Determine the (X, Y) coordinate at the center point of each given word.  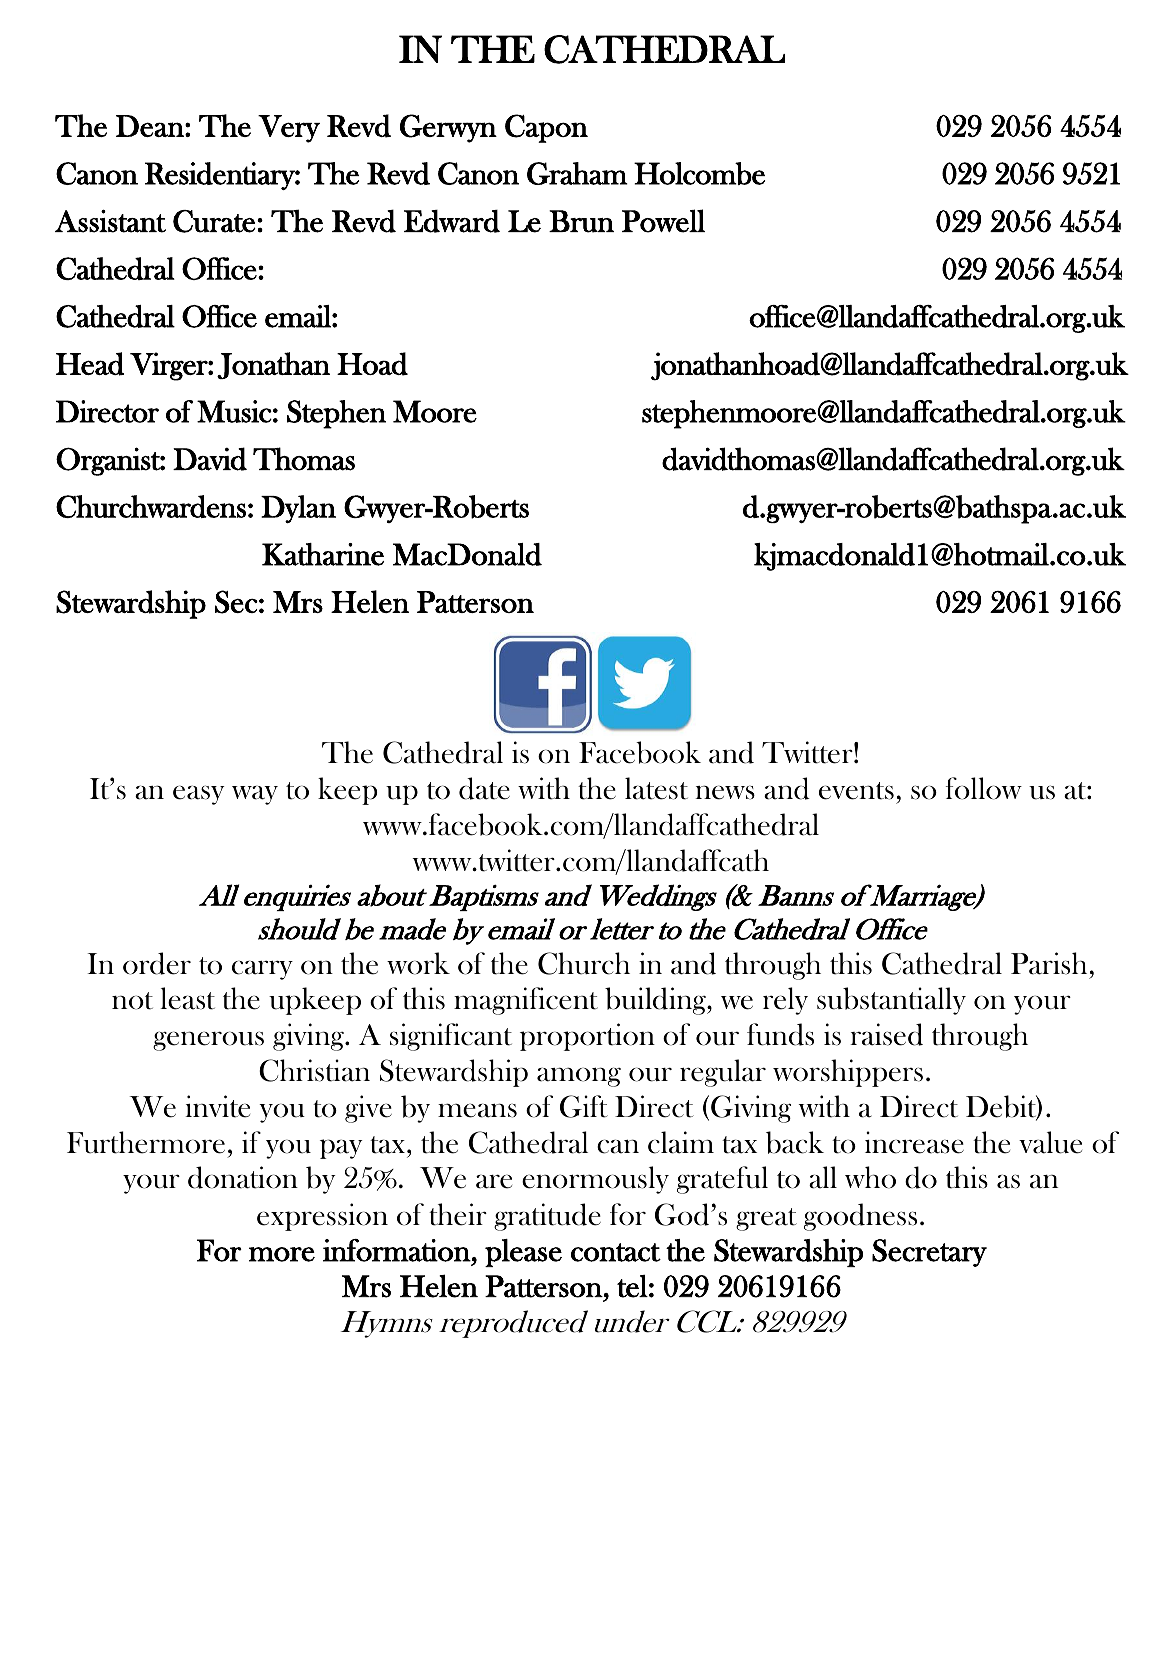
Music (234, 411)
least (187, 998)
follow (984, 788)
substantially (891, 1001)
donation (243, 1177)
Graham (577, 173)
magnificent (526, 1001)
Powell (663, 221)
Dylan (298, 509)
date (484, 788)
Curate (214, 221)
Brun (581, 221)
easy (199, 795)
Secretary (929, 1253)
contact (616, 1252)
